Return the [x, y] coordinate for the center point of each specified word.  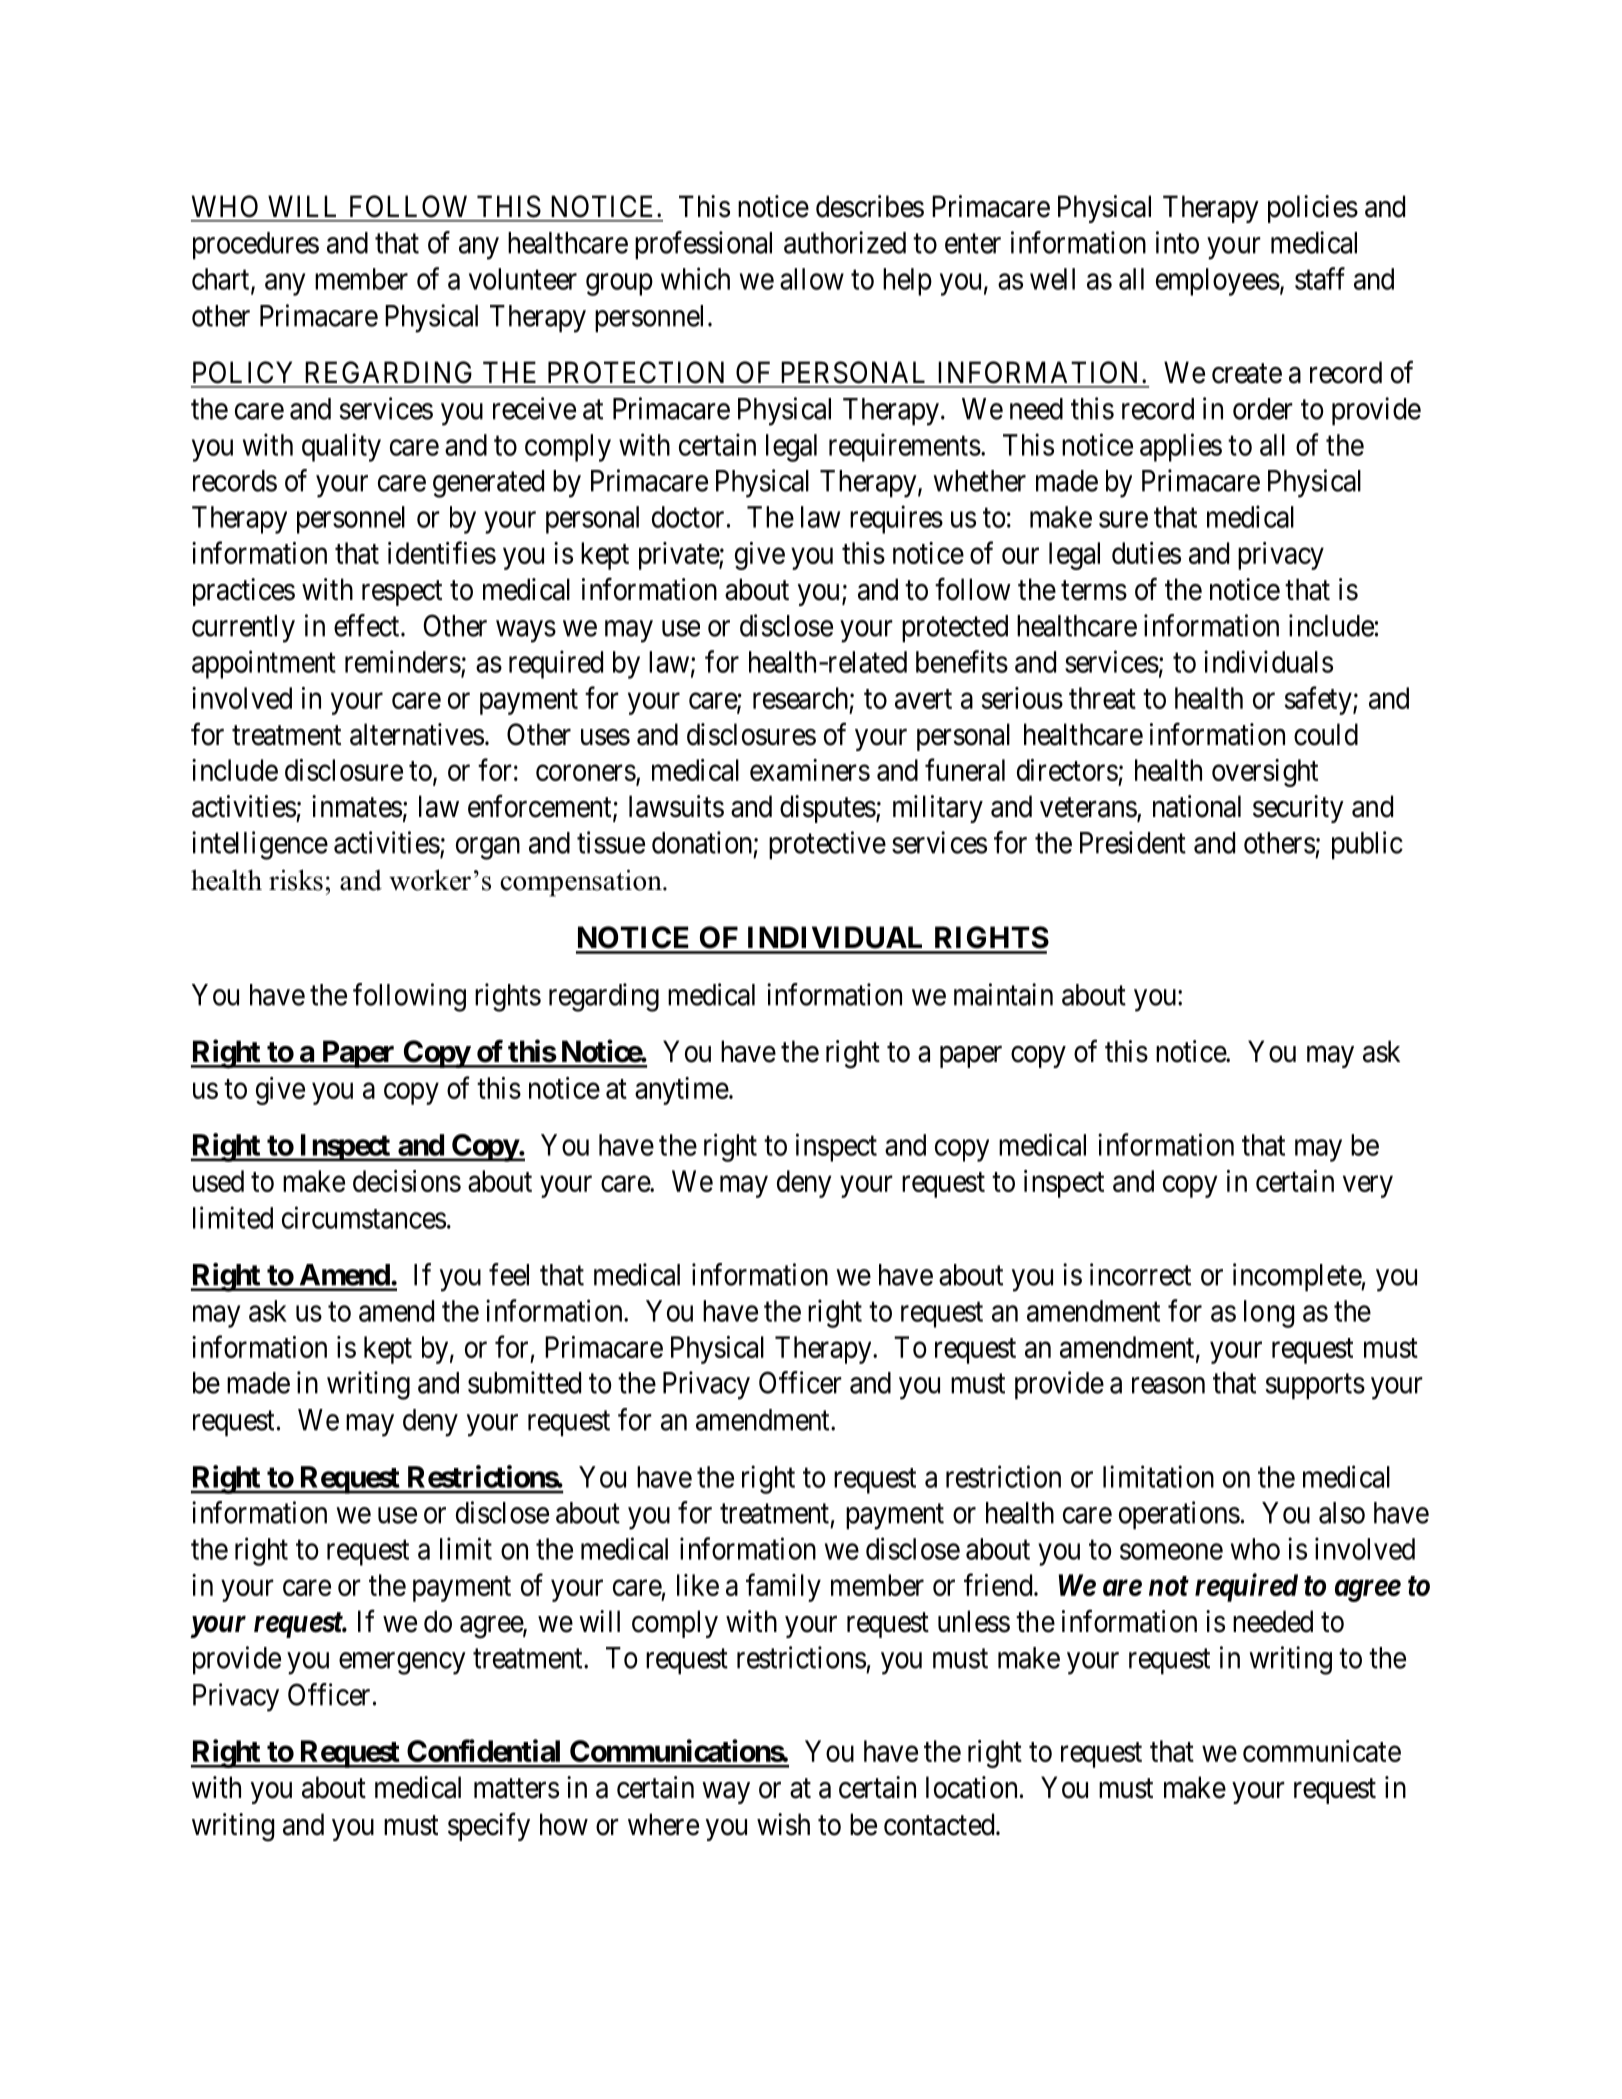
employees [1218, 282]
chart [222, 280]
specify [489, 1826]
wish [783, 1824]
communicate [1322, 1751]
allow [812, 279]
